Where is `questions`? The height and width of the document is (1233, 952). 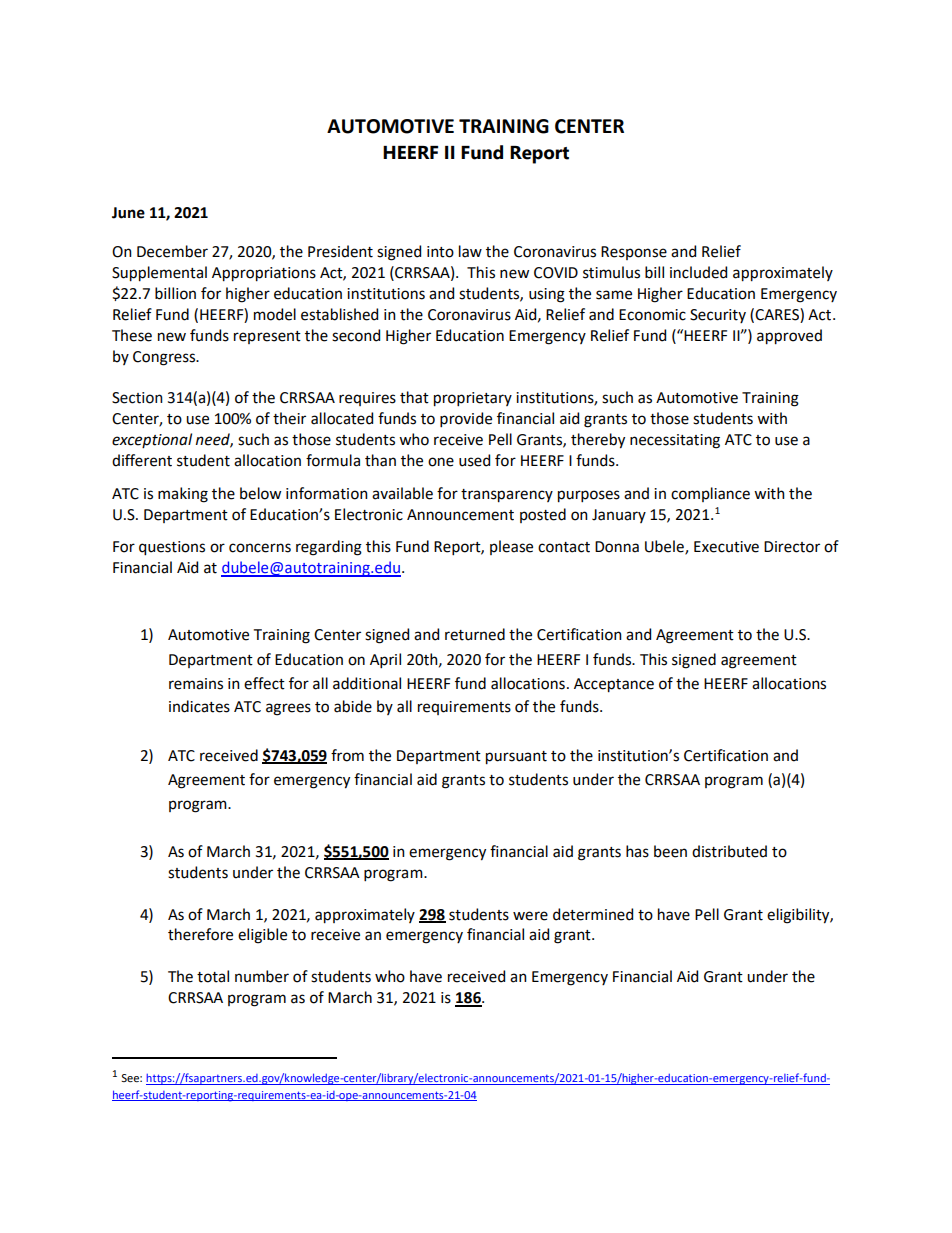
questions is located at coordinates (172, 548).
